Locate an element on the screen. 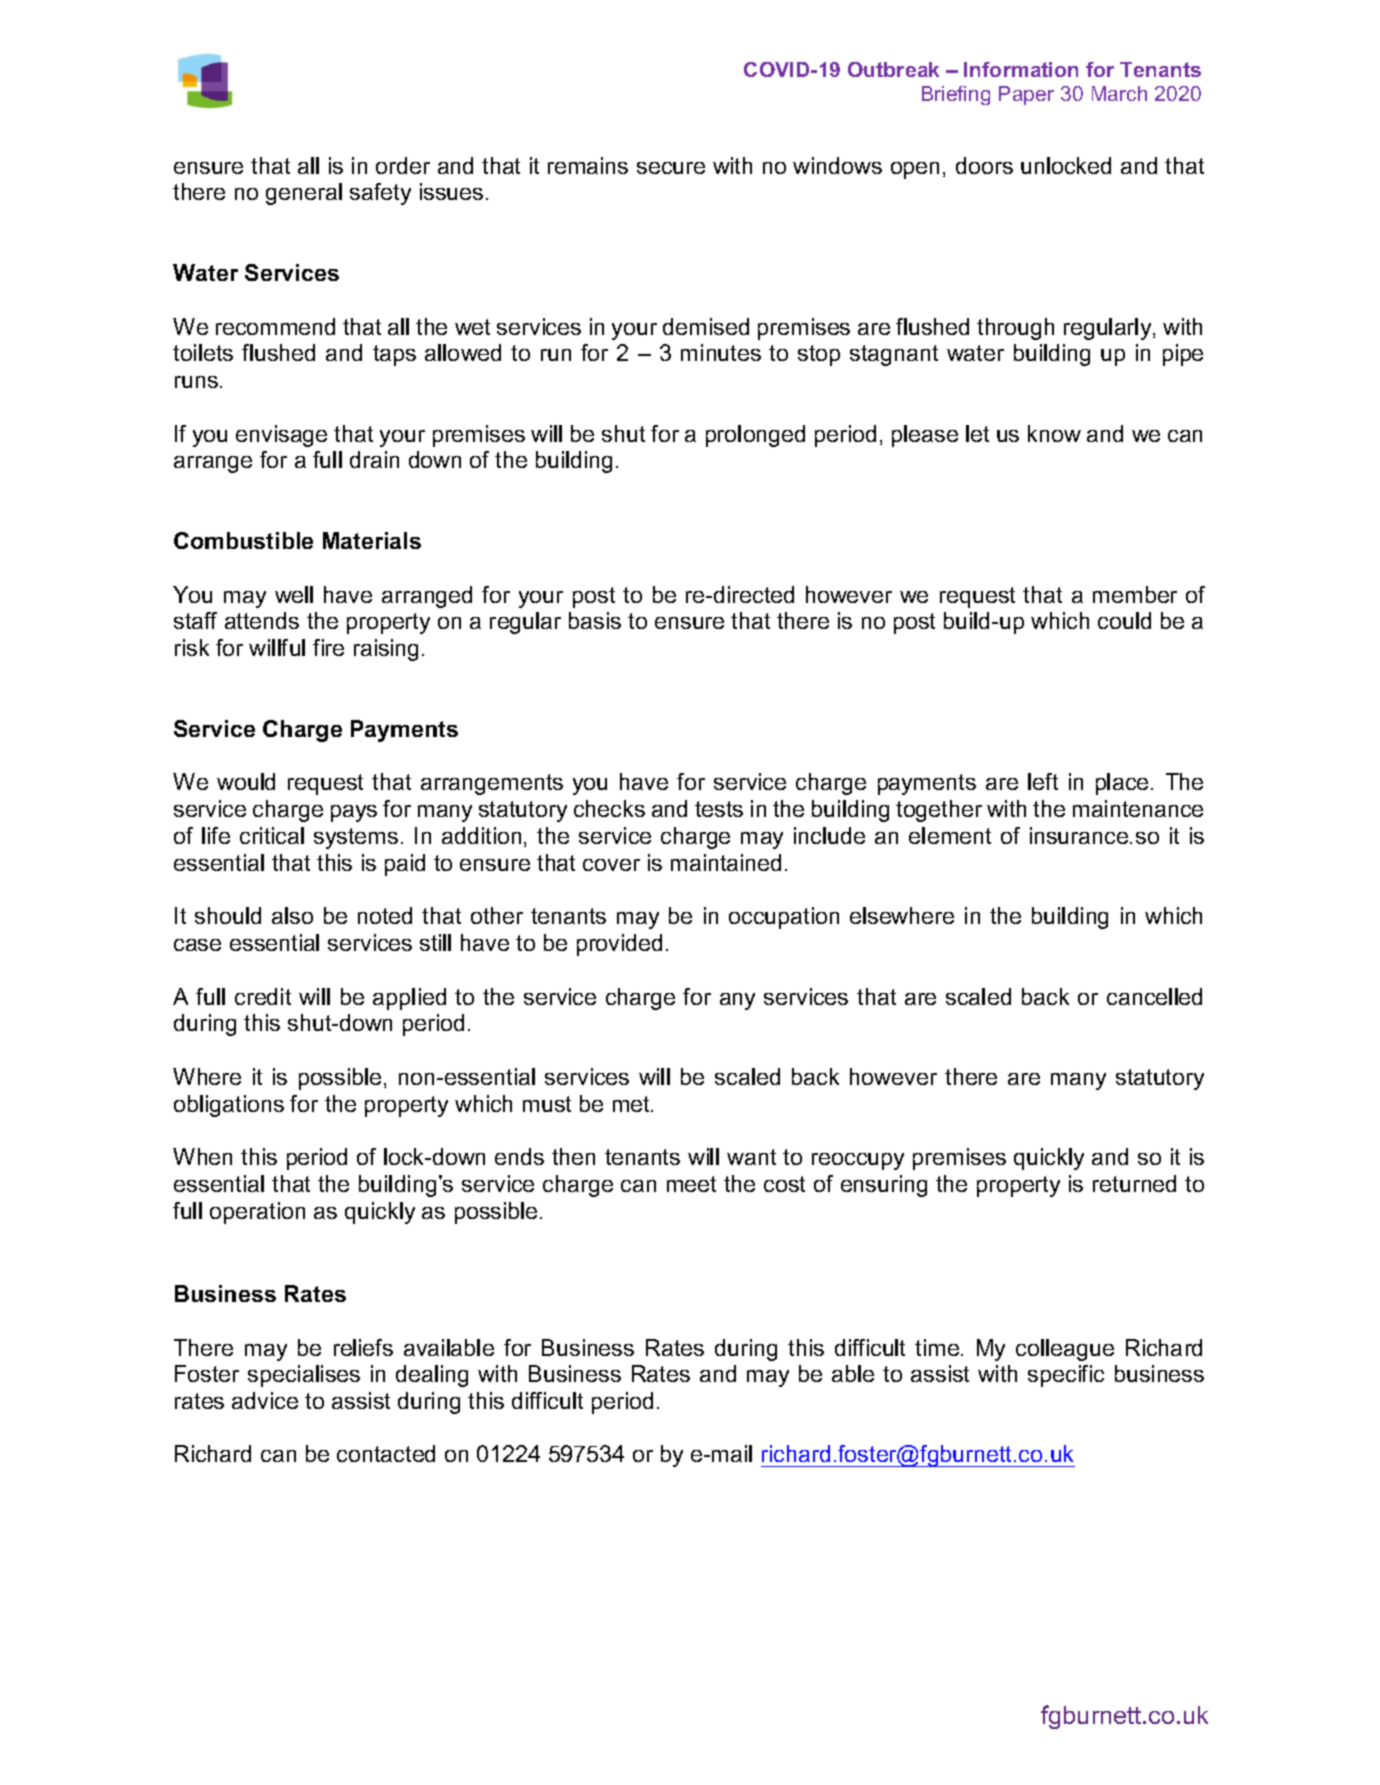 The image size is (1380, 1785). general is located at coordinates (304, 194).
